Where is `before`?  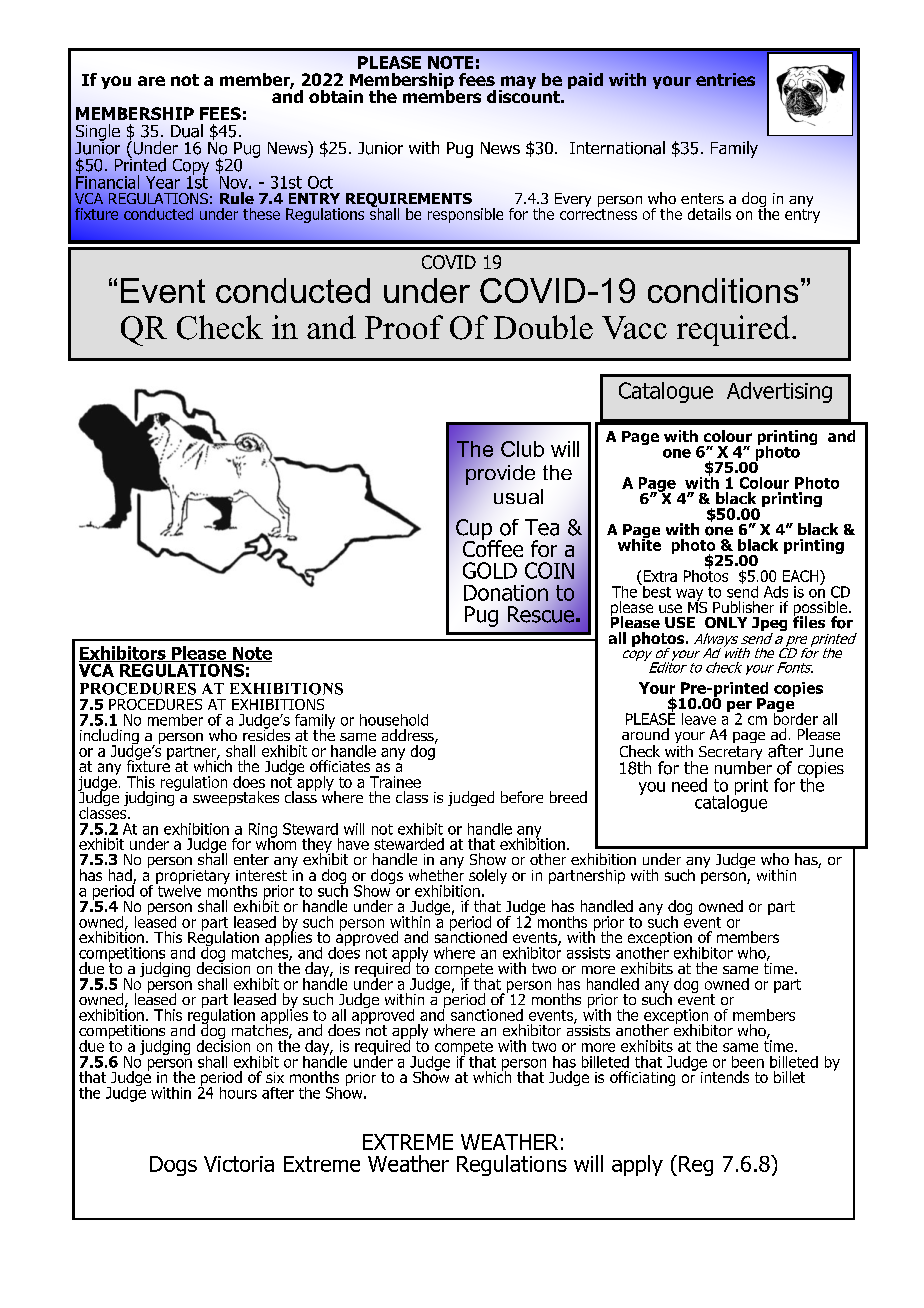 before is located at coordinates (522, 797).
